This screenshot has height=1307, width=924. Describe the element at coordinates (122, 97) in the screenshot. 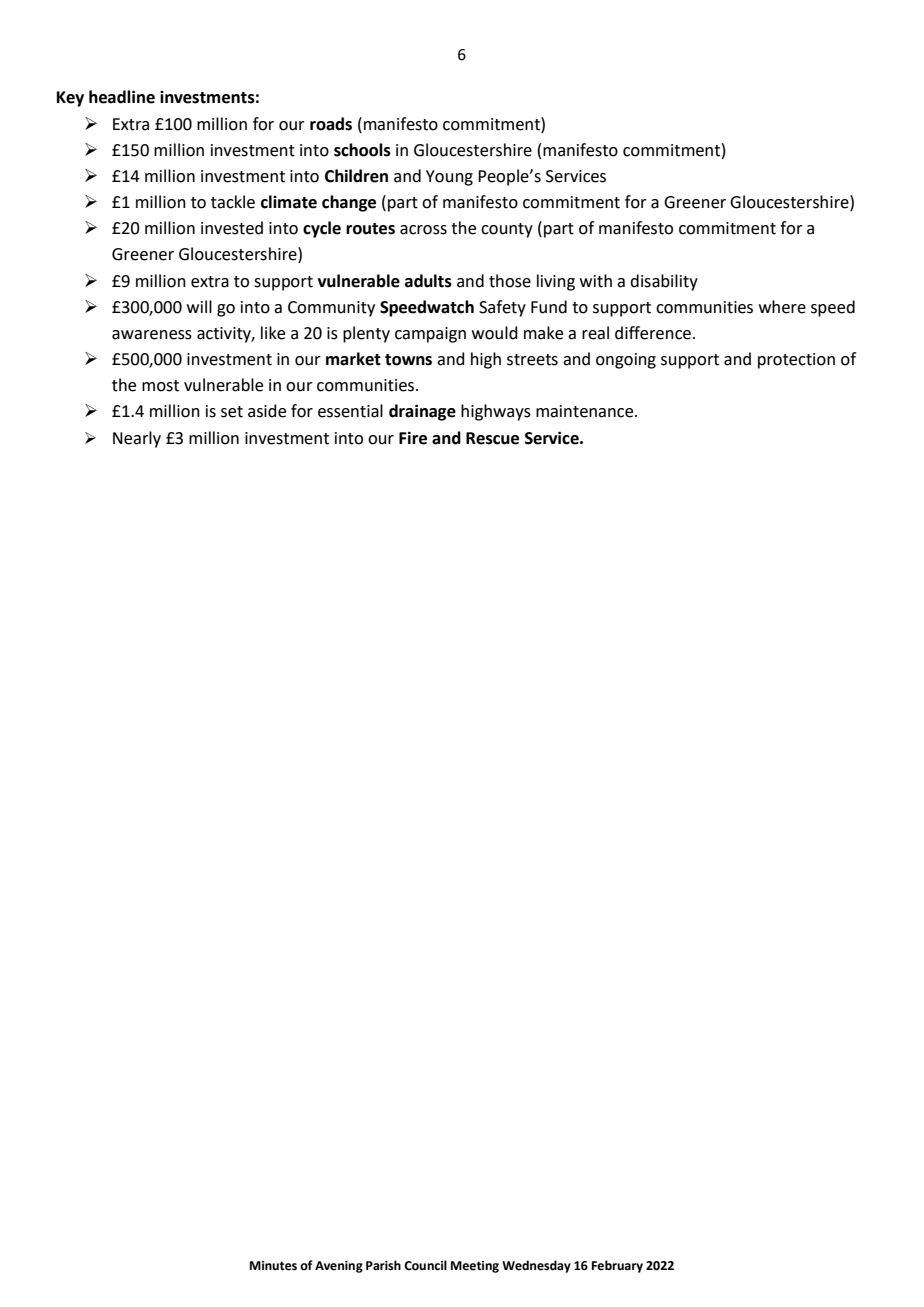

I see `headline` at that location.
